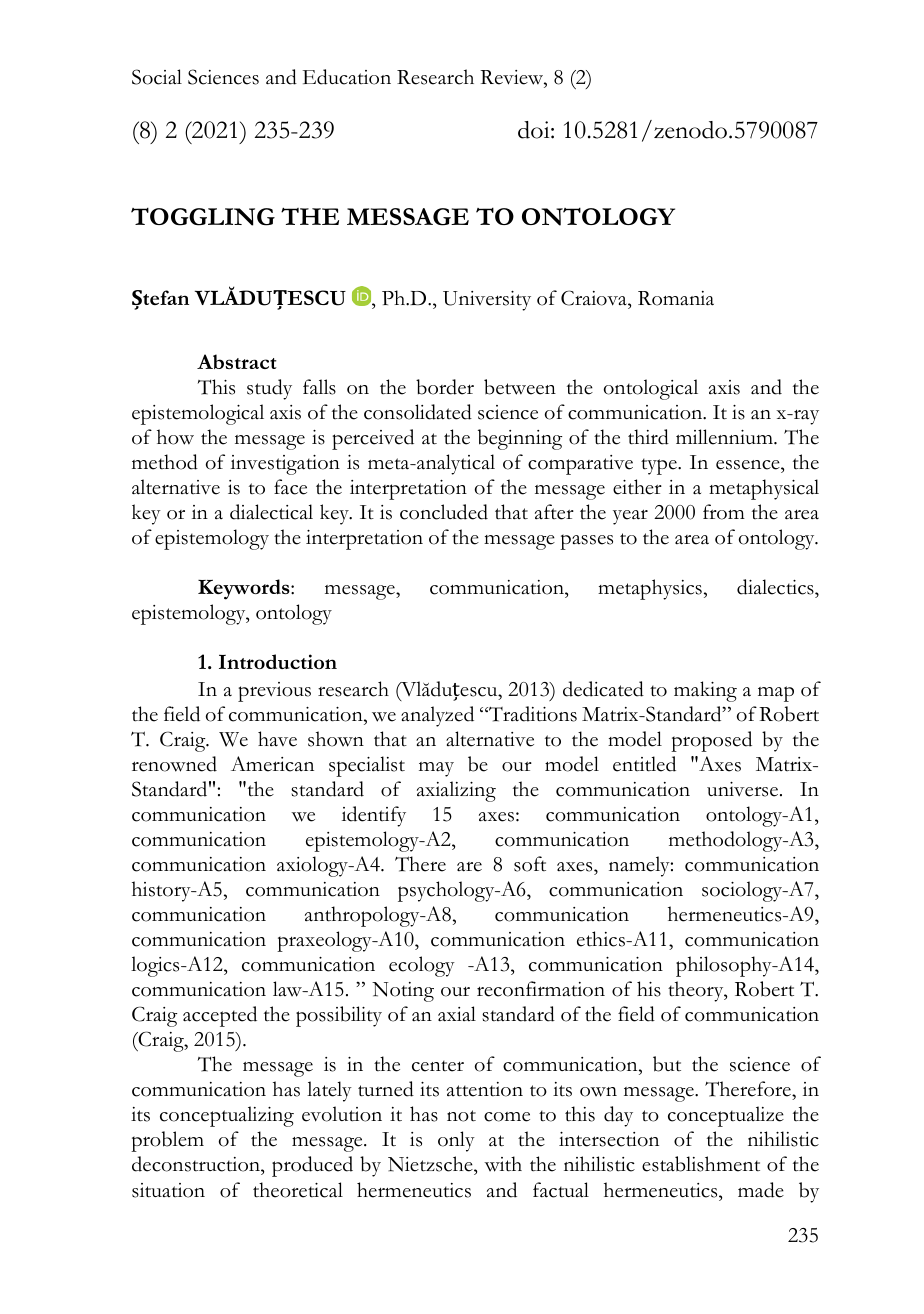 The image size is (924, 1314). What do you see at coordinates (705, 691) in the screenshot?
I see `making` at bounding box center [705, 691].
